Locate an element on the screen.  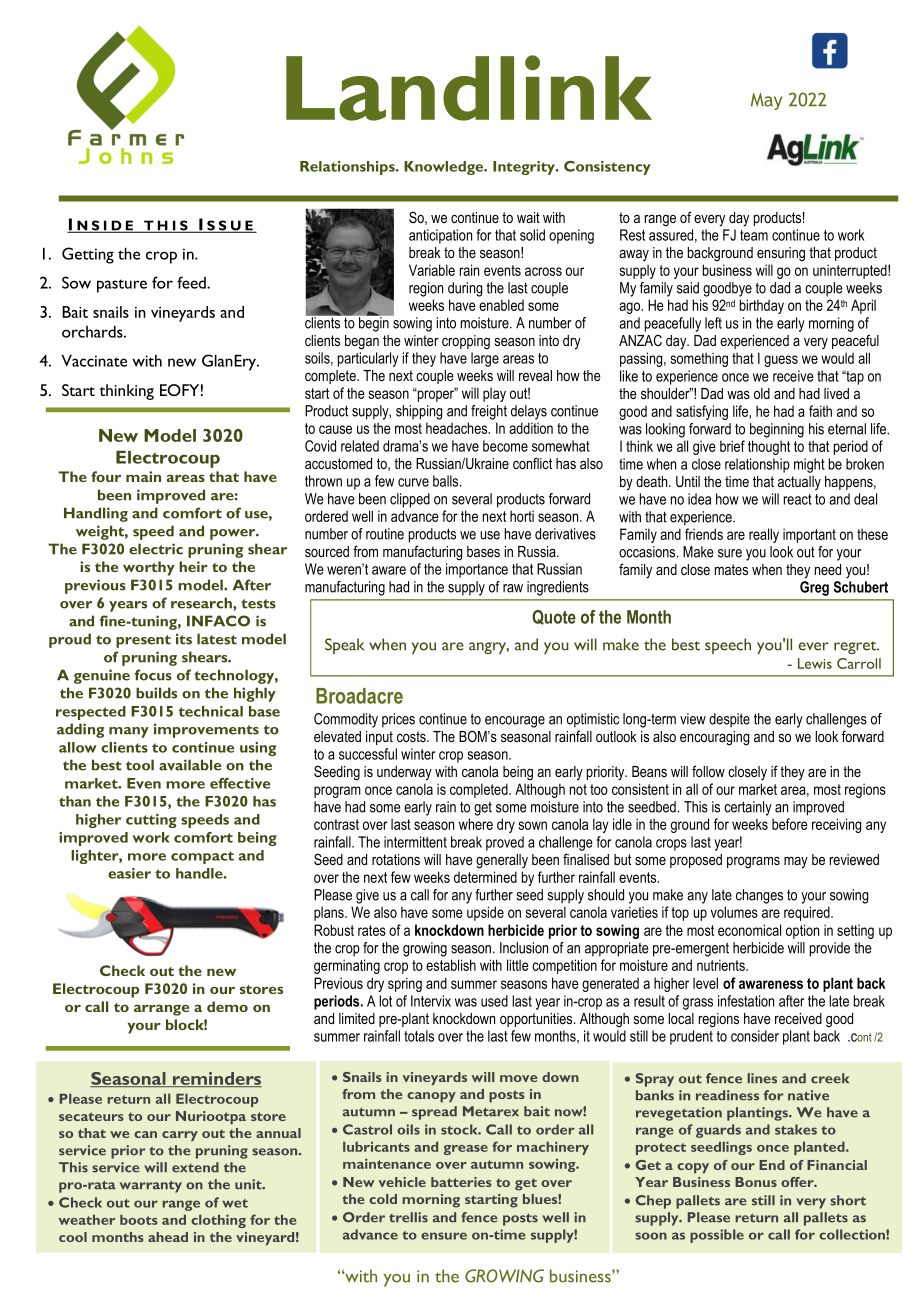
worthy is located at coordinates (149, 568).
